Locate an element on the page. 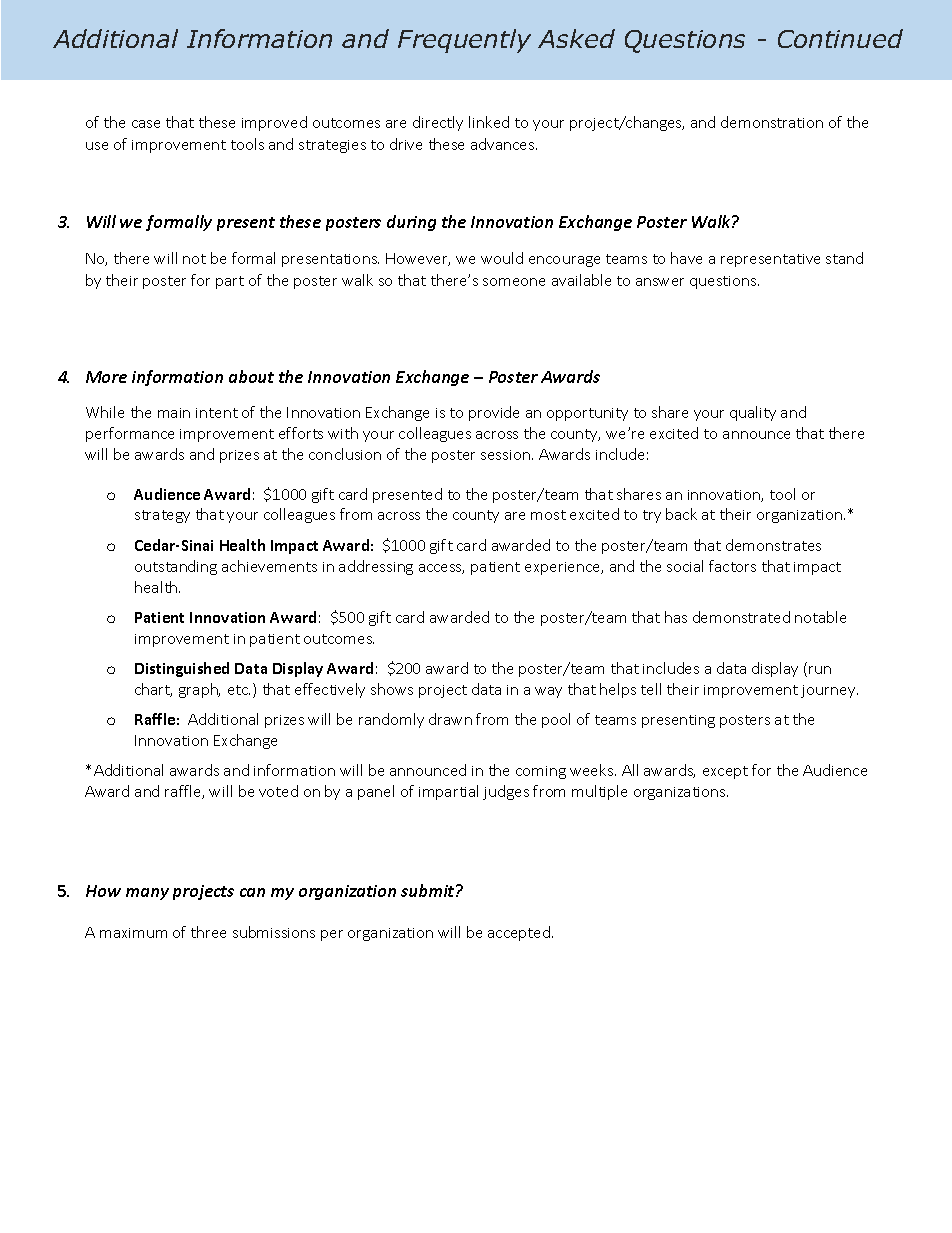 The height and width of the document is (1233, 952). demonstration is located at coordinates (772, 122).
